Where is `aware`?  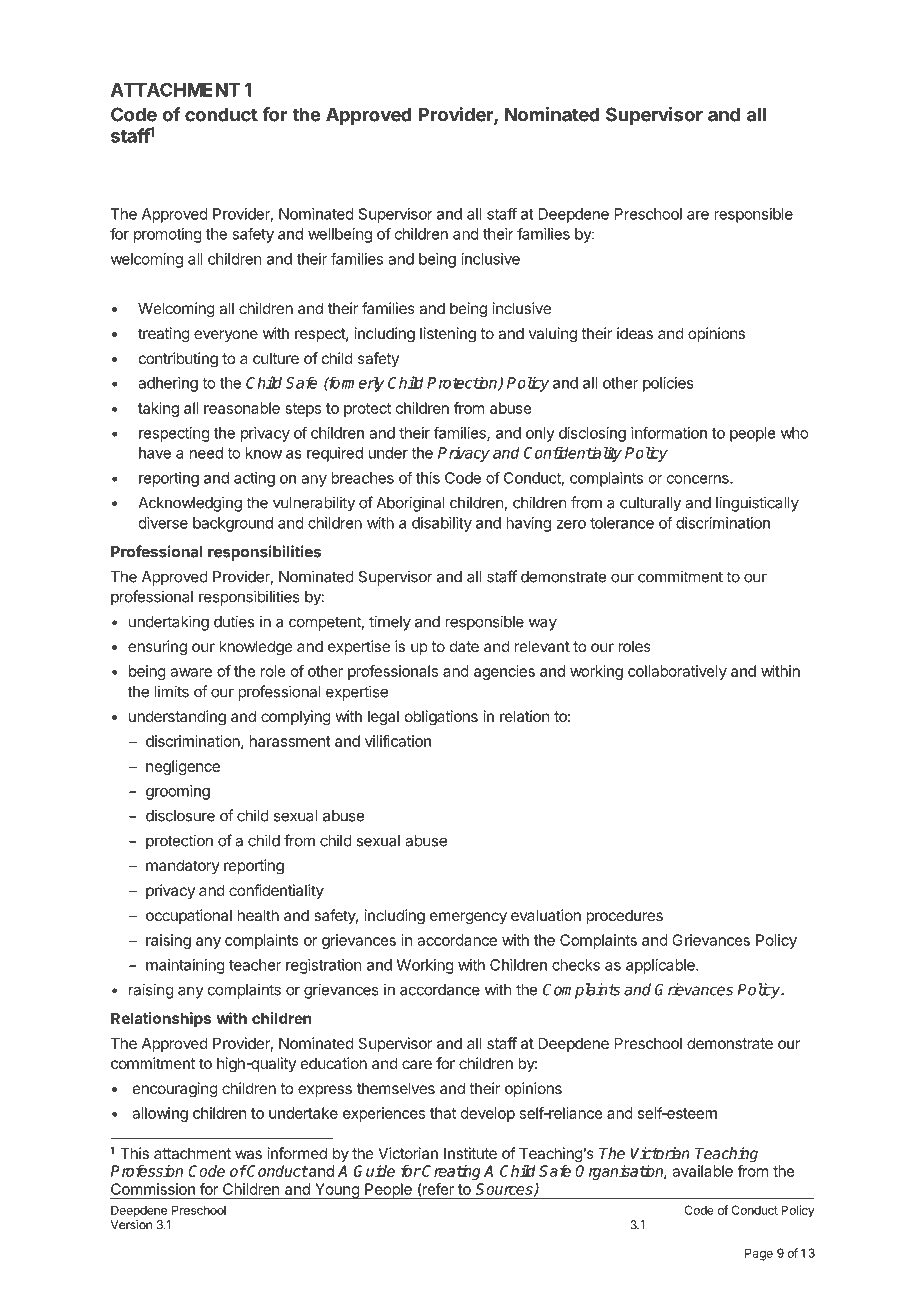
aware is located at coordinates (191, 672).
